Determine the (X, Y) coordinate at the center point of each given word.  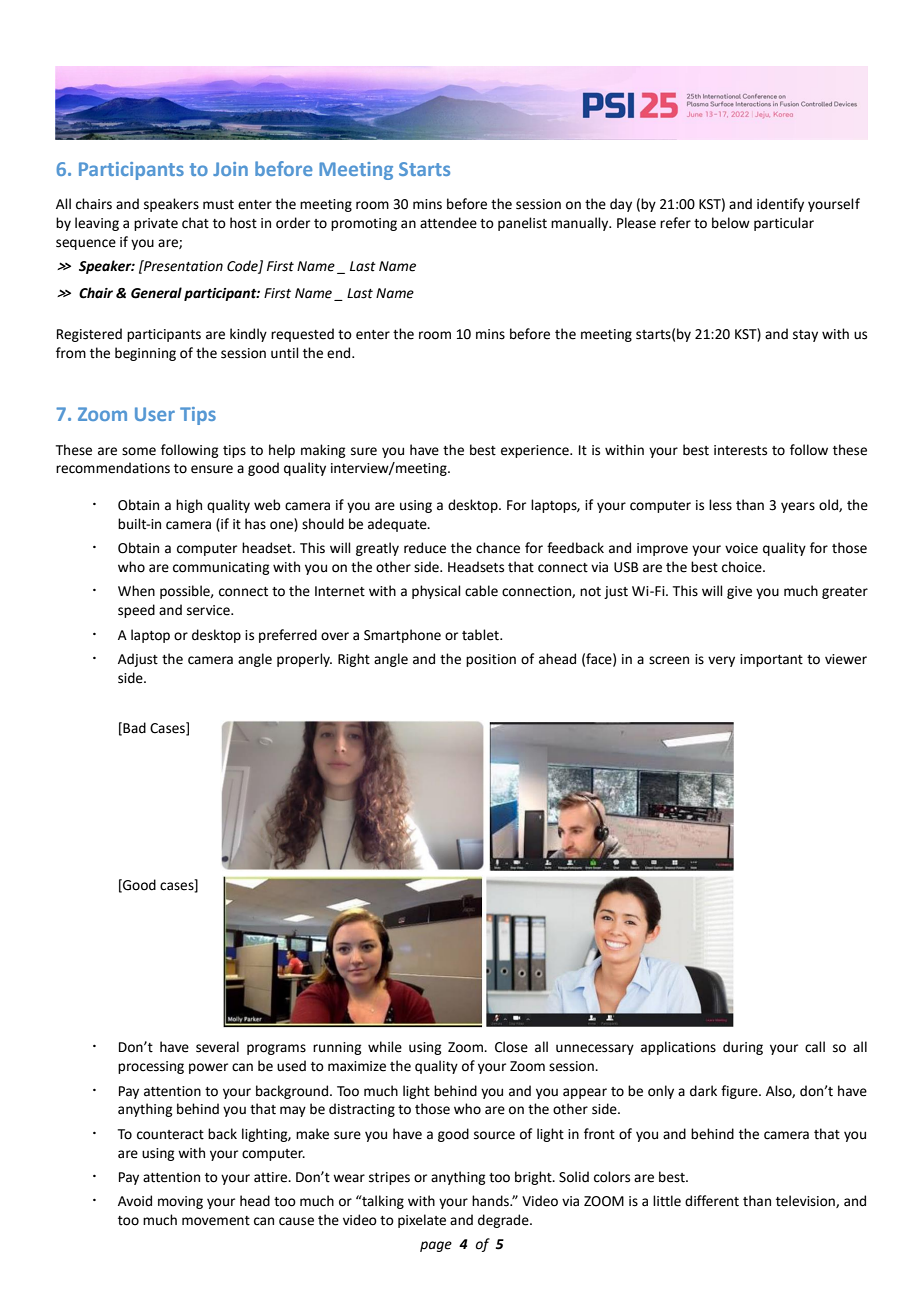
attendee (448, 223)
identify (780, 205)
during (743, 1048)
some (139, 451)
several (217, 1047)
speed (136, 611)
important (771, 660)
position (491, 660)
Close (511, 1047)
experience (536, 451)
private (156, 224)
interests (740, 450)
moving (180, 1202)
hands (491, 1201)
